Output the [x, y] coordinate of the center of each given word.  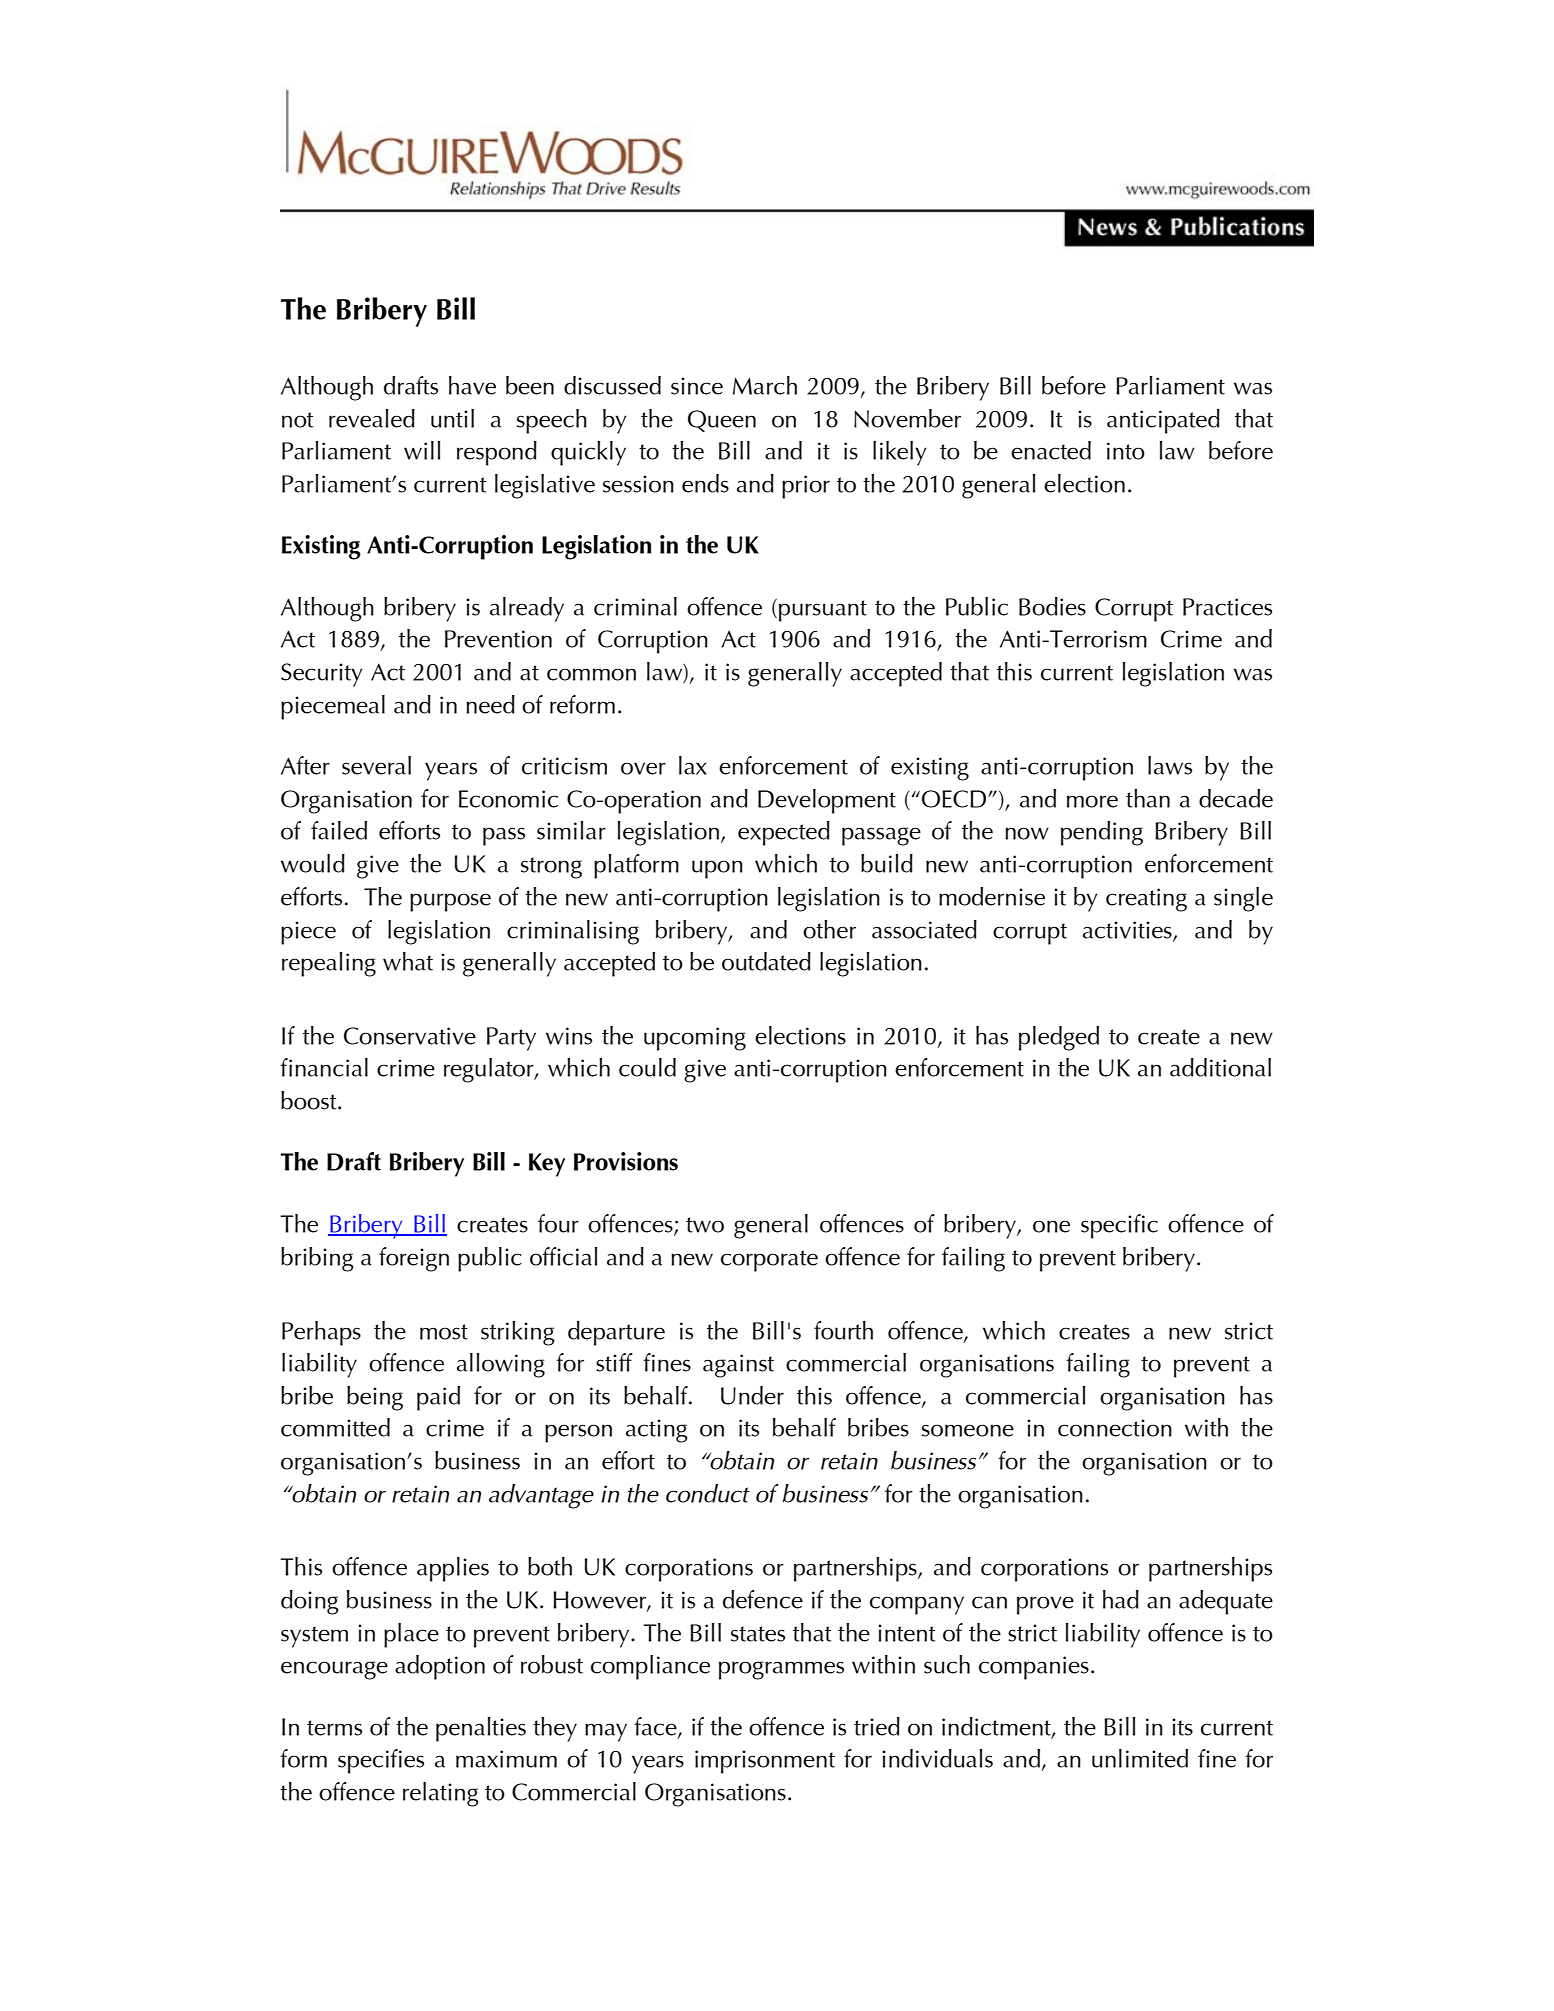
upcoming [695, 1039]
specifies [381, 1761]
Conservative [410, 1036]
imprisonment [765, 1762]
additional [1220, 1067]
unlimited [1140, 1758]
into [1126, 451]
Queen [722, 421]
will [422, 450]
